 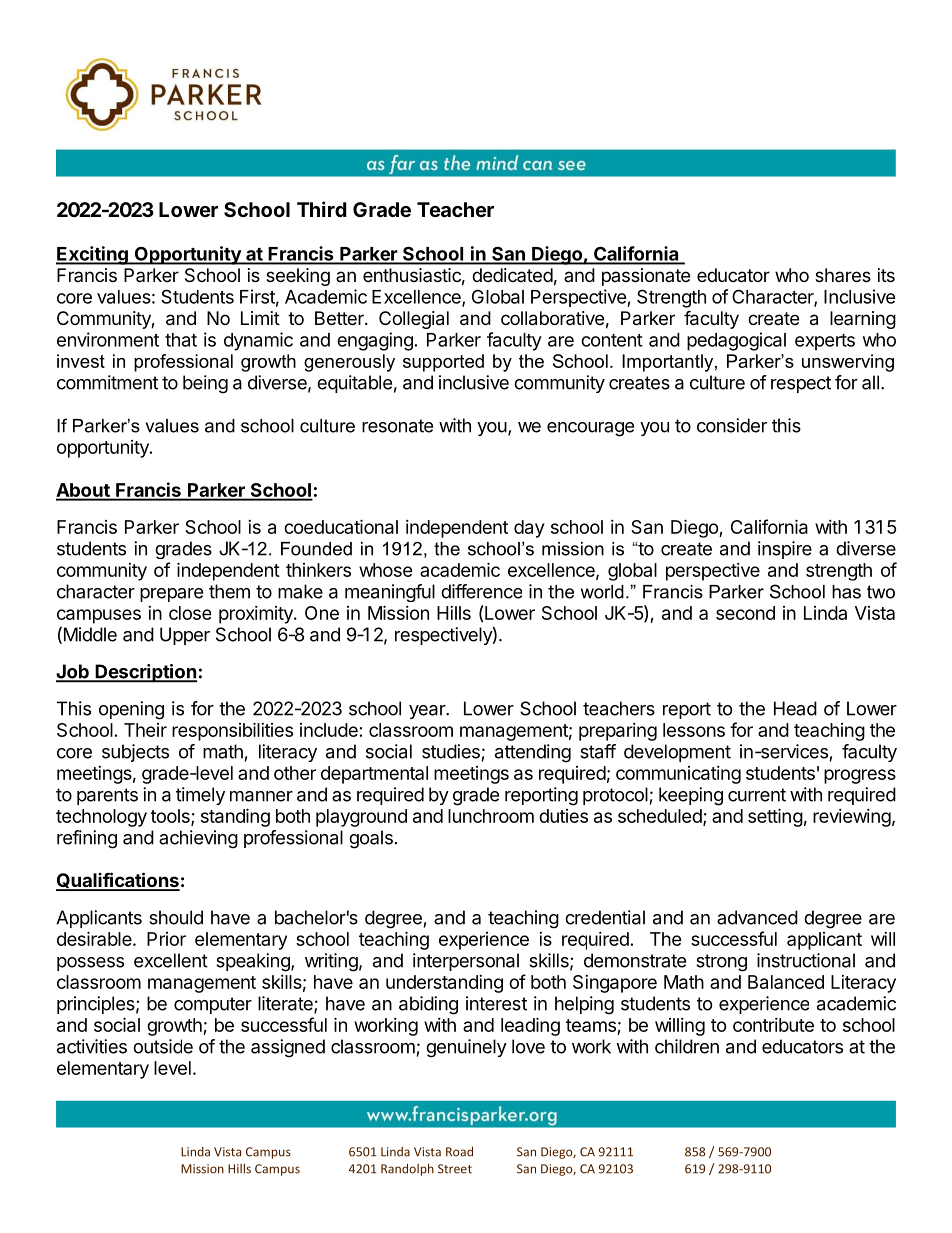 What do you see at coordinates (512, 275) in the image?
I see `dedicated` at bounding box center [512, 275].
